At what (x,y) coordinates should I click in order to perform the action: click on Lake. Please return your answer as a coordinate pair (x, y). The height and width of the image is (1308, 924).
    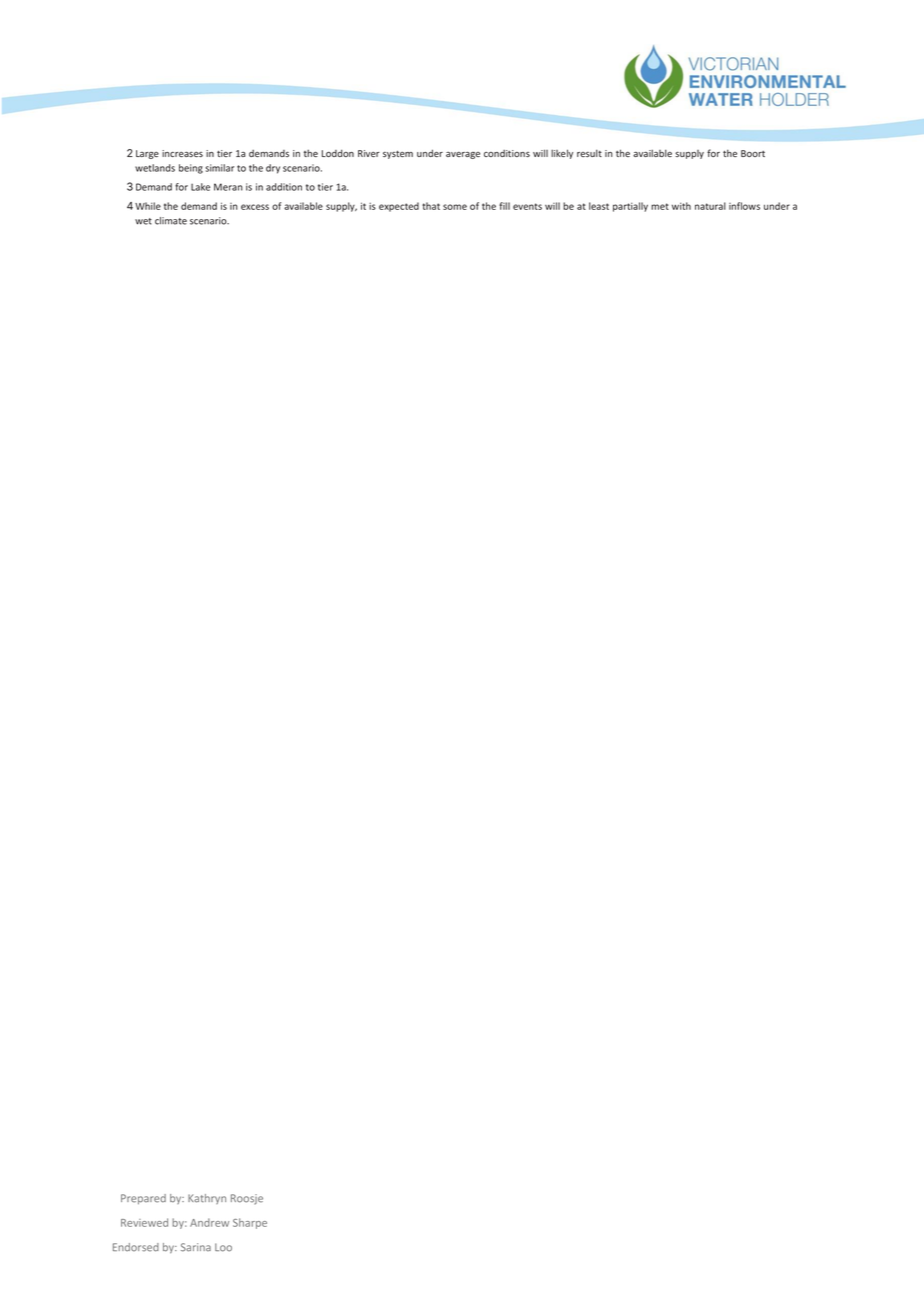
    Looking at the image, I should click on (200, 187).
